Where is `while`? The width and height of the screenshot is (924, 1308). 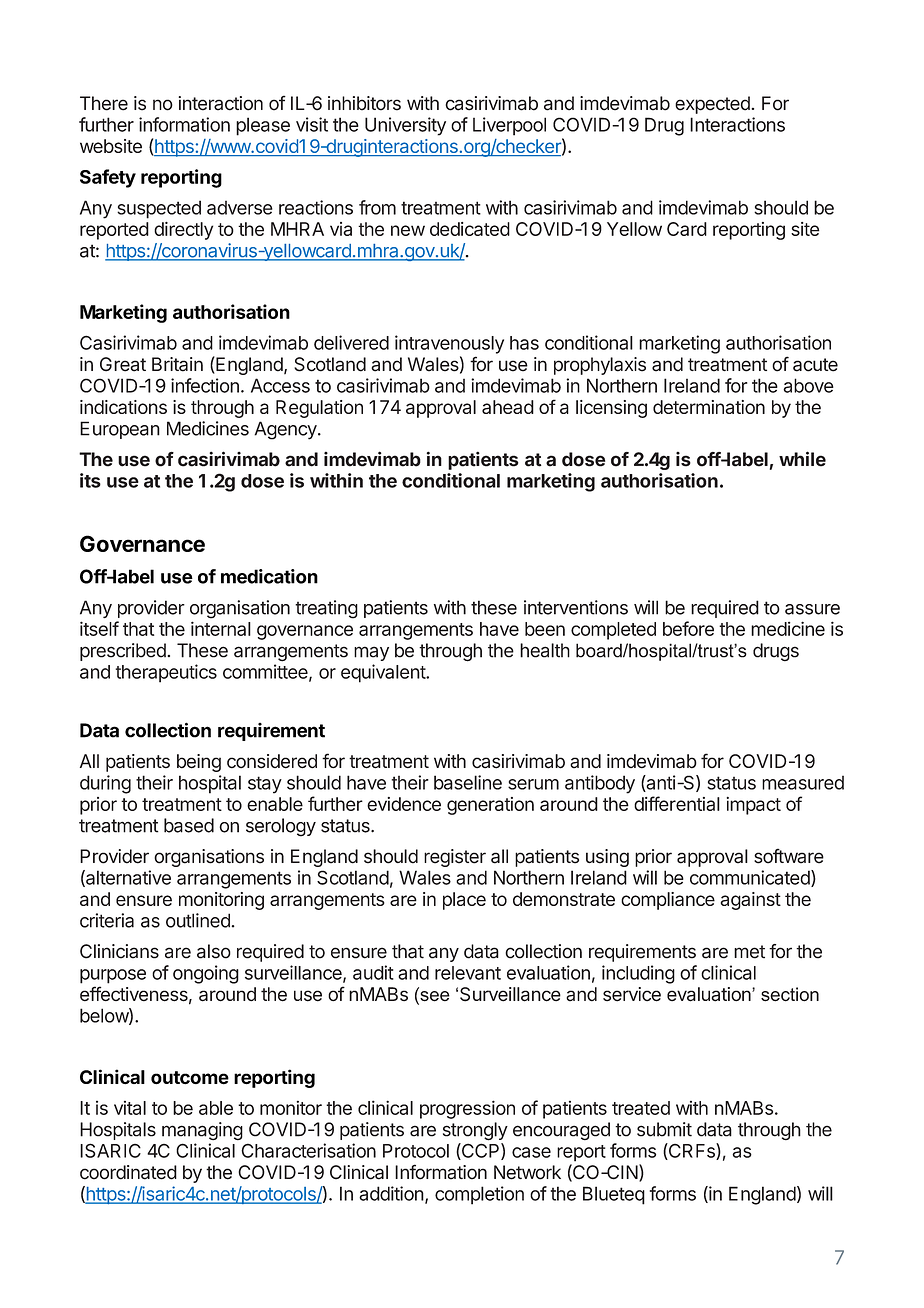 while is located at coordinates (802, 459).
